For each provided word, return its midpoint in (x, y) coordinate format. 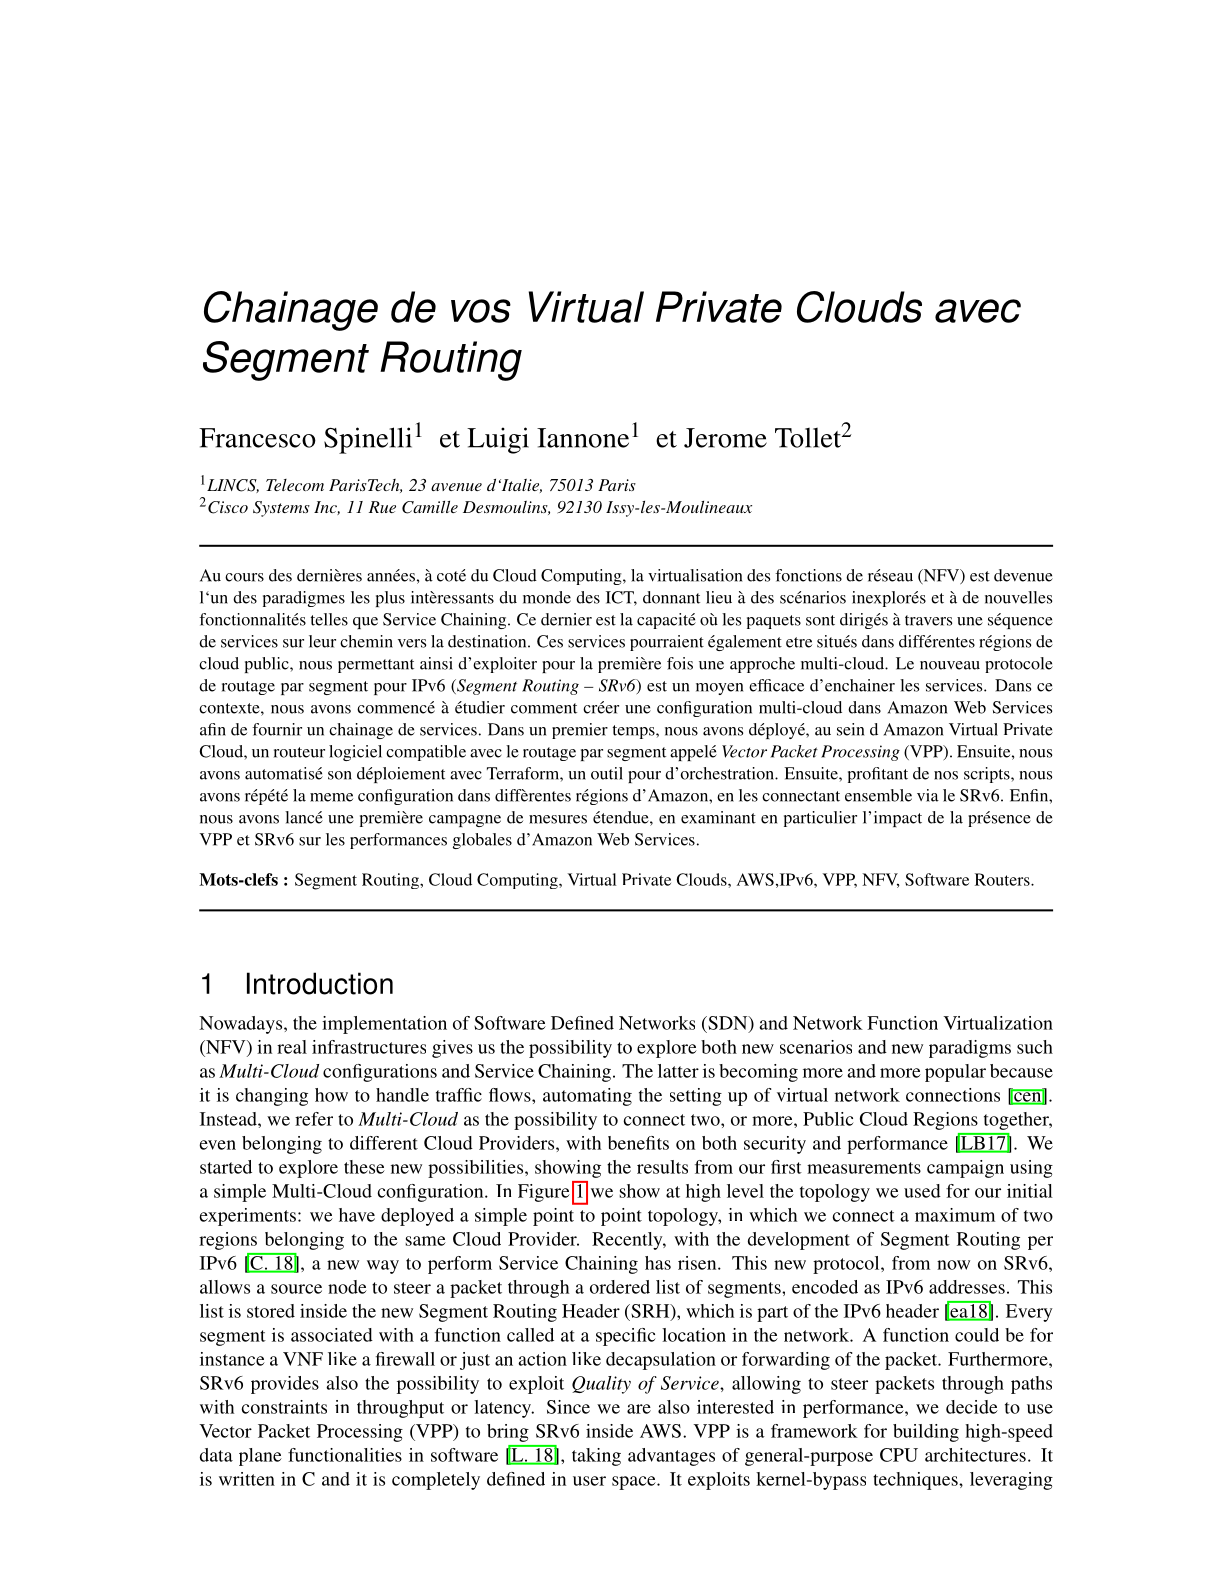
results (662, 1167)
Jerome (725, 438)
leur (322, 641)
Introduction (320, 983)
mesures (558, 819)
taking (596, 1457)
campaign (965, 1169)
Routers (1003, 879)
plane (260, 1457)
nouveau (950, 665)
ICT (621, 598)
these (364, 1167)
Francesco (257, 438)
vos (481, 311)
